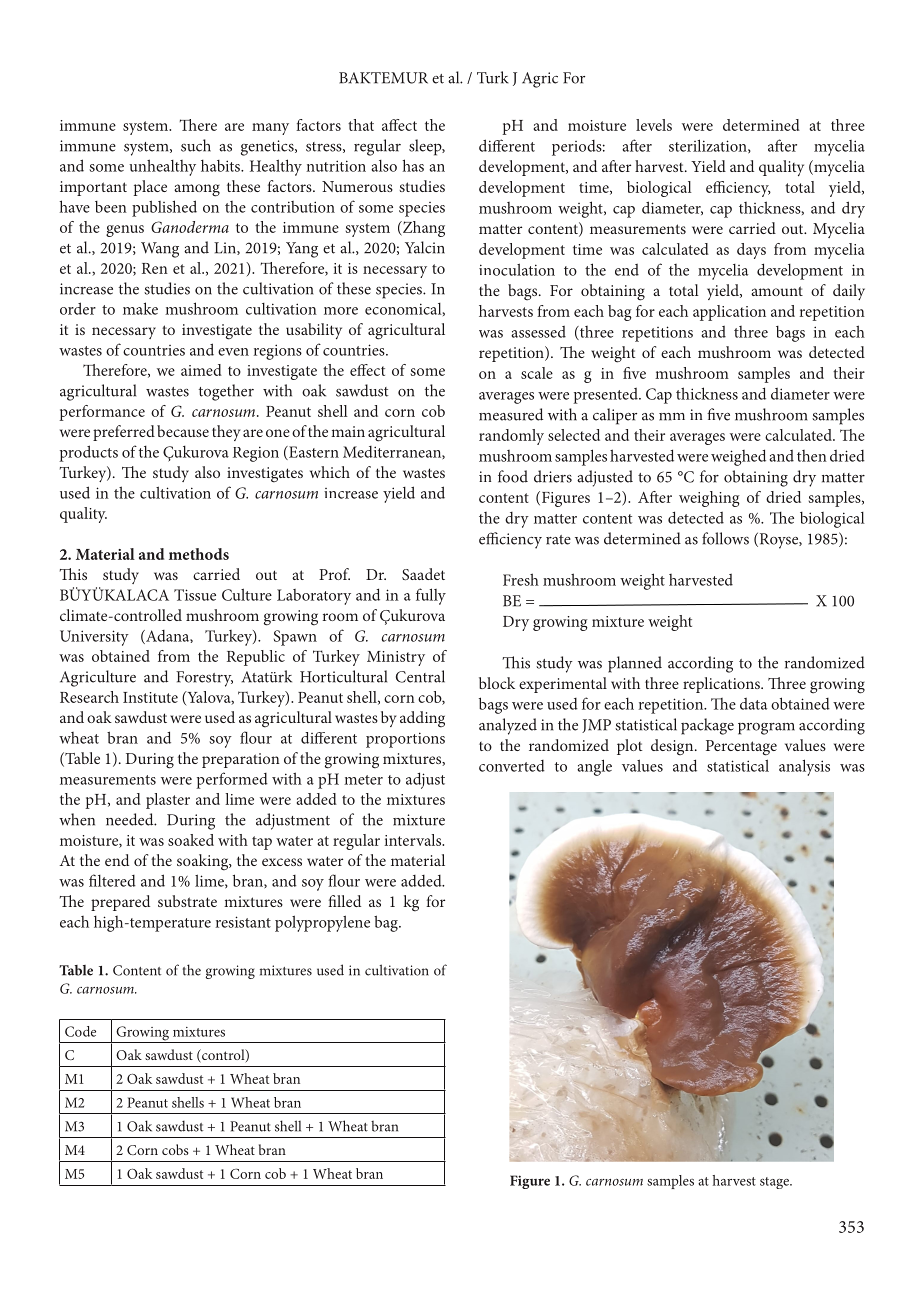 This screenshot has width=924, height=1304. Describe the element at coordinates (654, 125) in the screenshot. I see `levels` at that location.
